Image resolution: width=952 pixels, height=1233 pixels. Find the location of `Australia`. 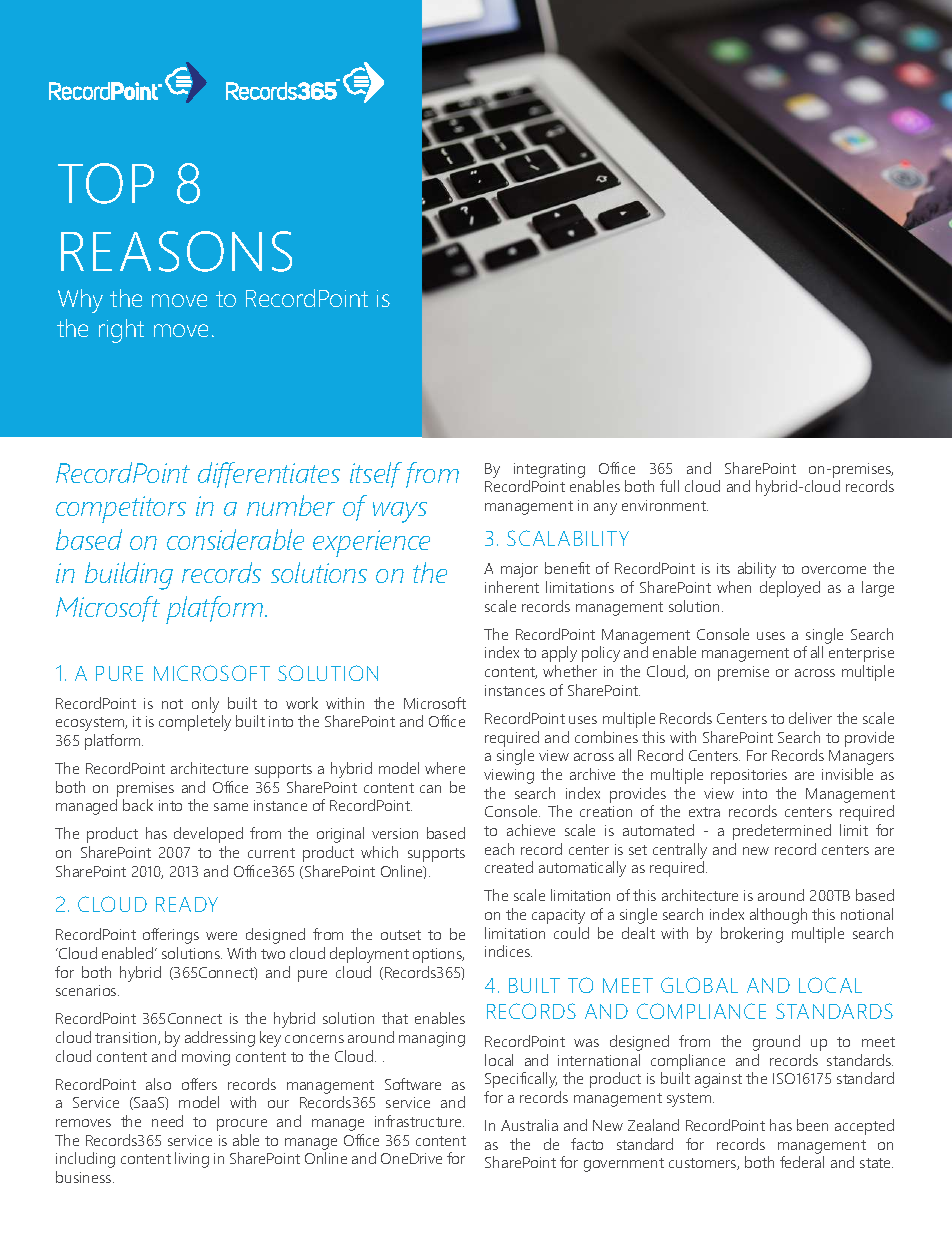

Australia is located at coordinates (529, 1125).
